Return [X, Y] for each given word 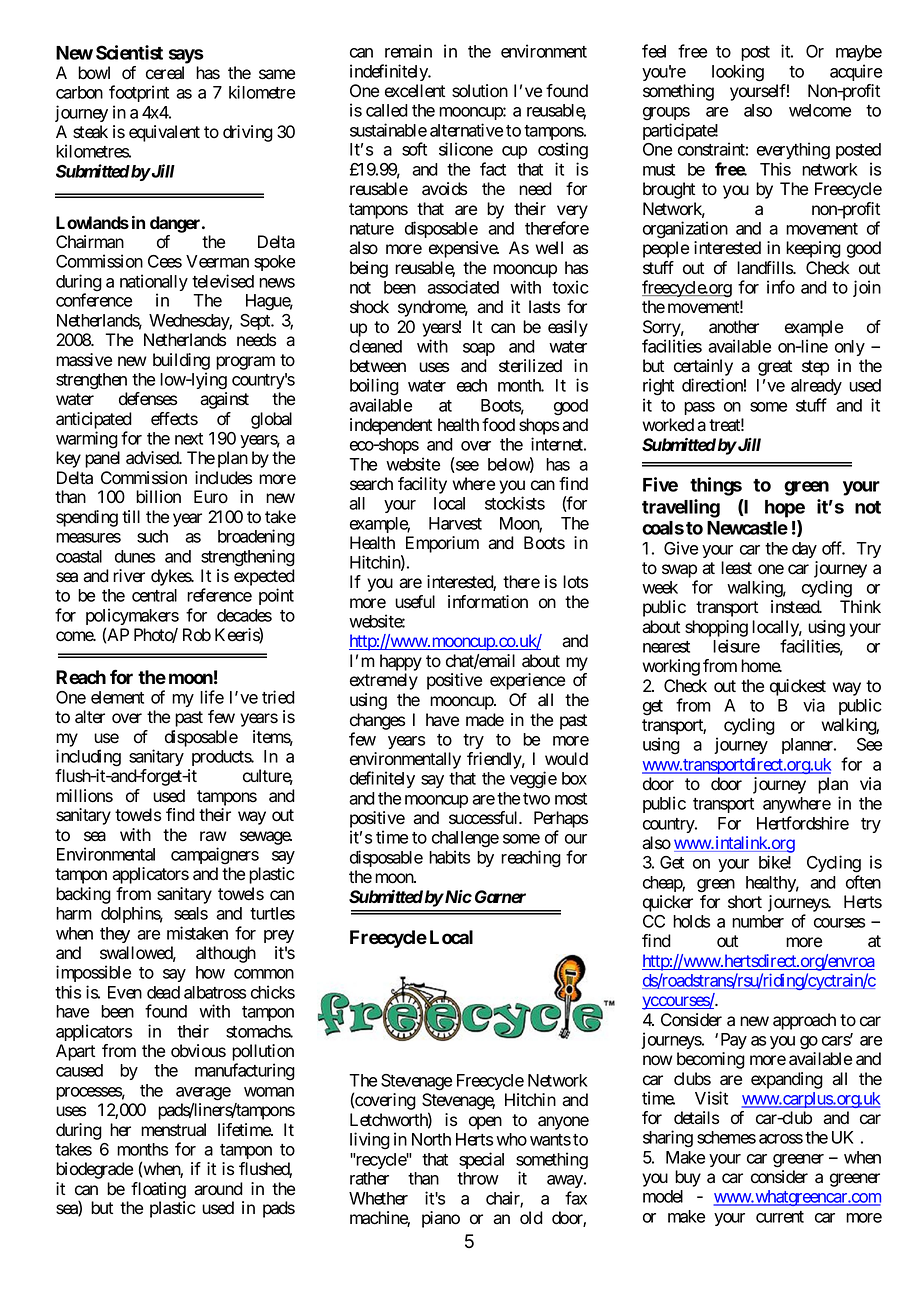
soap [479, 349]
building [181, 361]
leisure [736, 646]
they [115, 935]
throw [478, 1178]
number [758, 921]
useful [415, 602]
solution [480, 91]
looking [738, 73]
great [775, 368]
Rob [197, 635]
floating [158, 1190]
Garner [500, 897]
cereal [165, 73]
